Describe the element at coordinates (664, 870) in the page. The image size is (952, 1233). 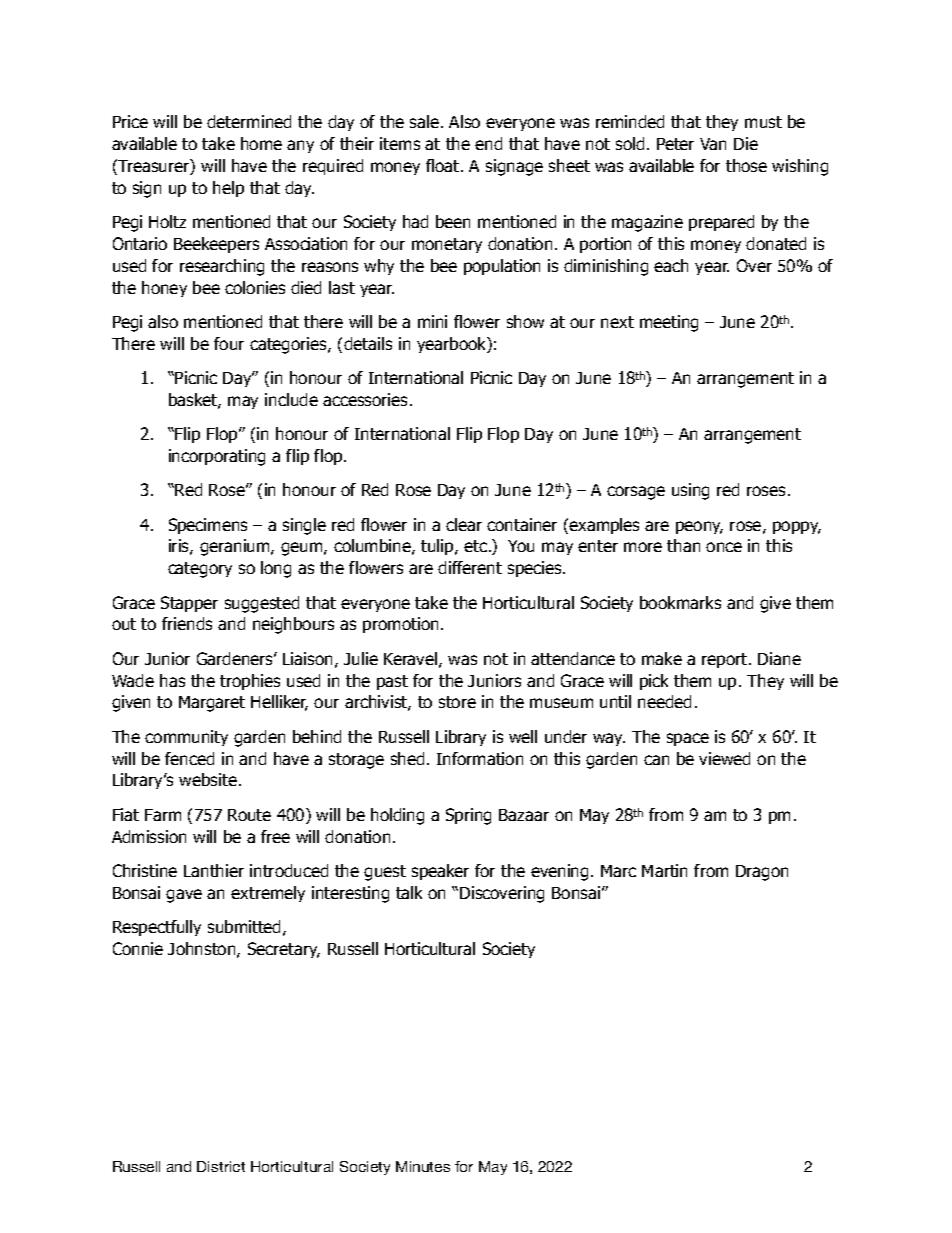
I see `Martin` at that location.
